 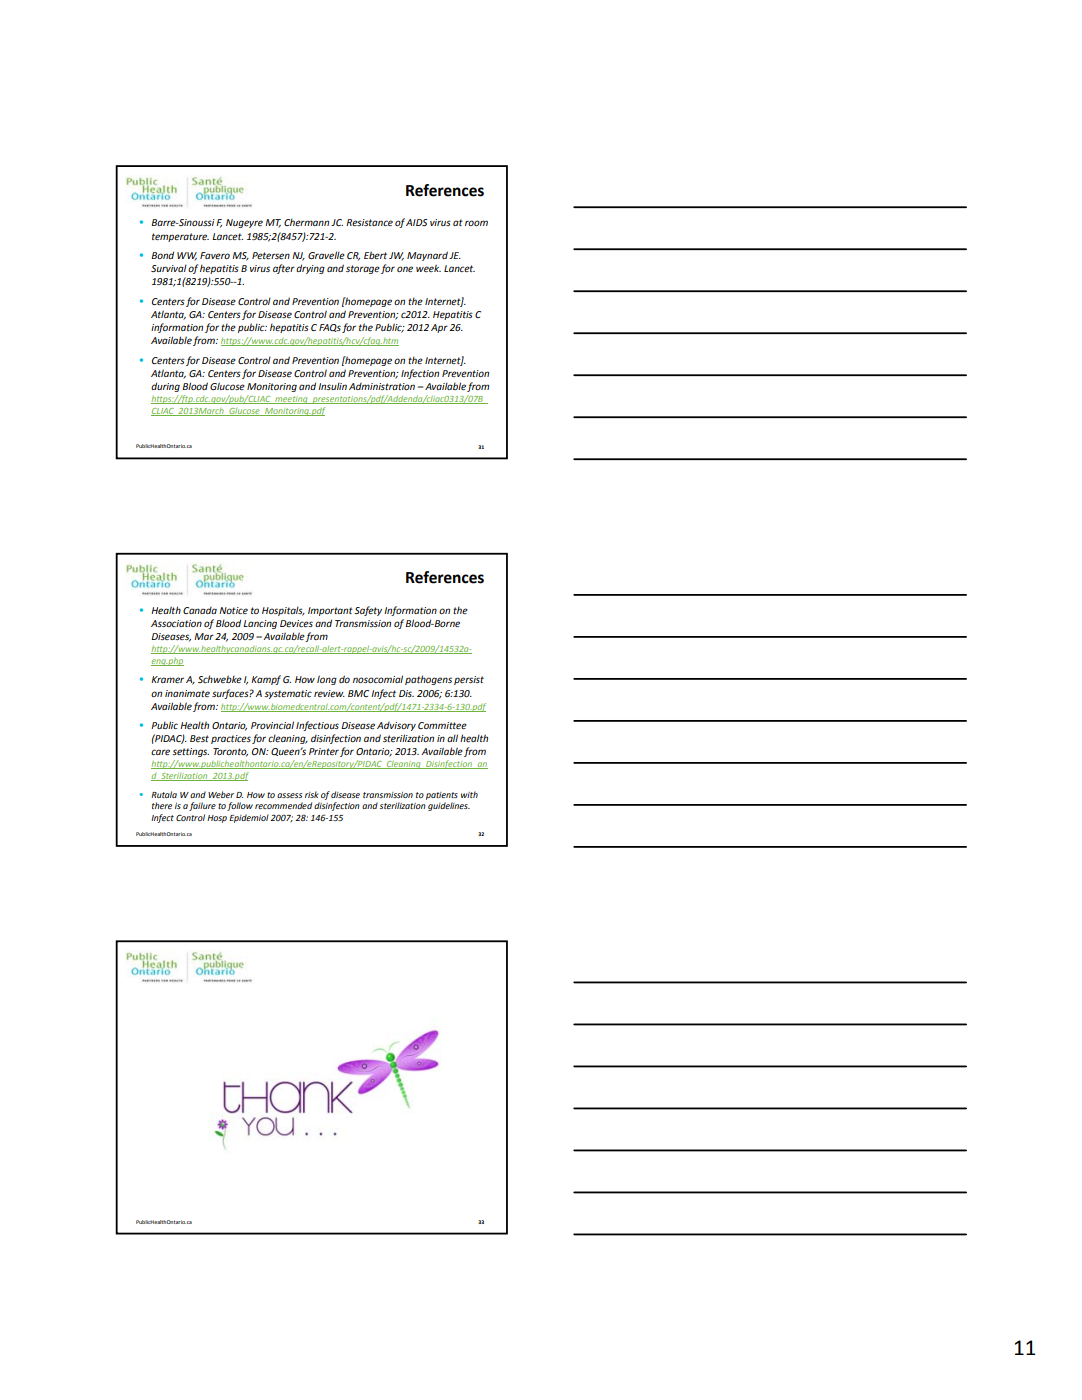 What do you see at coordinates (200, 610) in the screenshot?
I see `Canada` at bounding box center [200, 610].
